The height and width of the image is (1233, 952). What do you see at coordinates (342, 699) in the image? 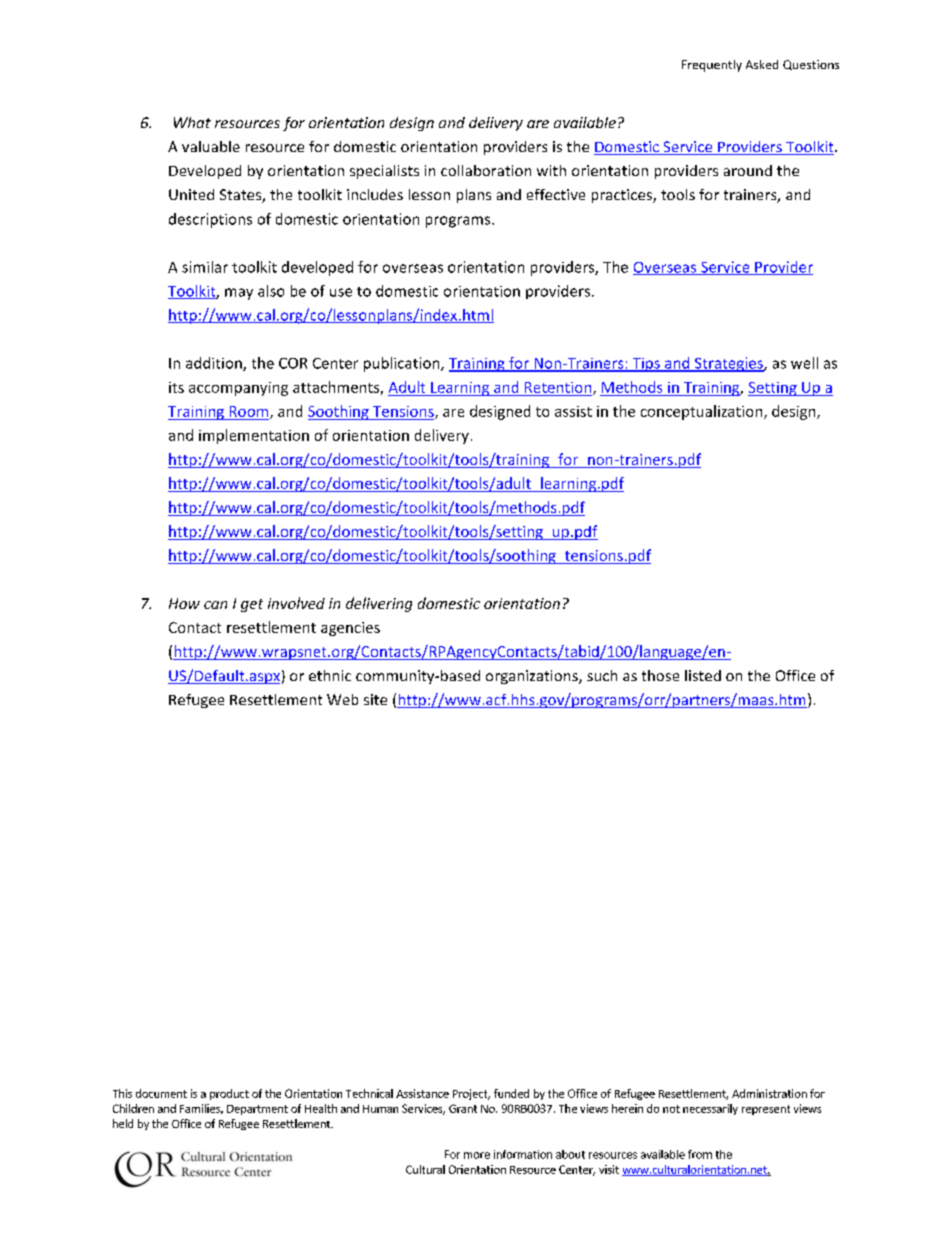
I see `Web` at bounding box center [342, 699].
